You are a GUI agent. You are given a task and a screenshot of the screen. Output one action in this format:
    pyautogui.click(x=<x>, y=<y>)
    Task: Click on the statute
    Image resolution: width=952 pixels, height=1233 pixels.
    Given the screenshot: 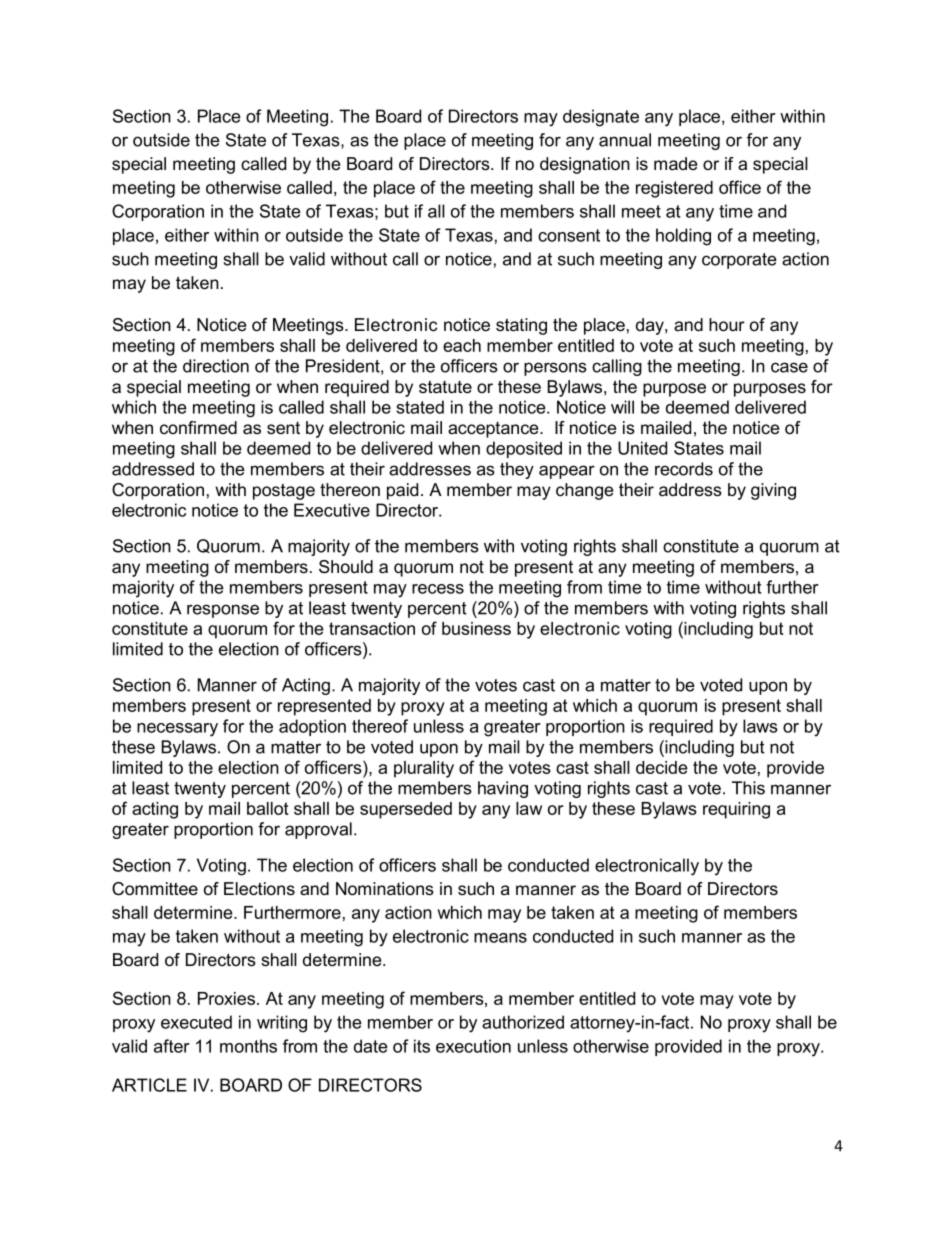 What is the action you would take?
    pyautogui.click(x=445, y=387)
